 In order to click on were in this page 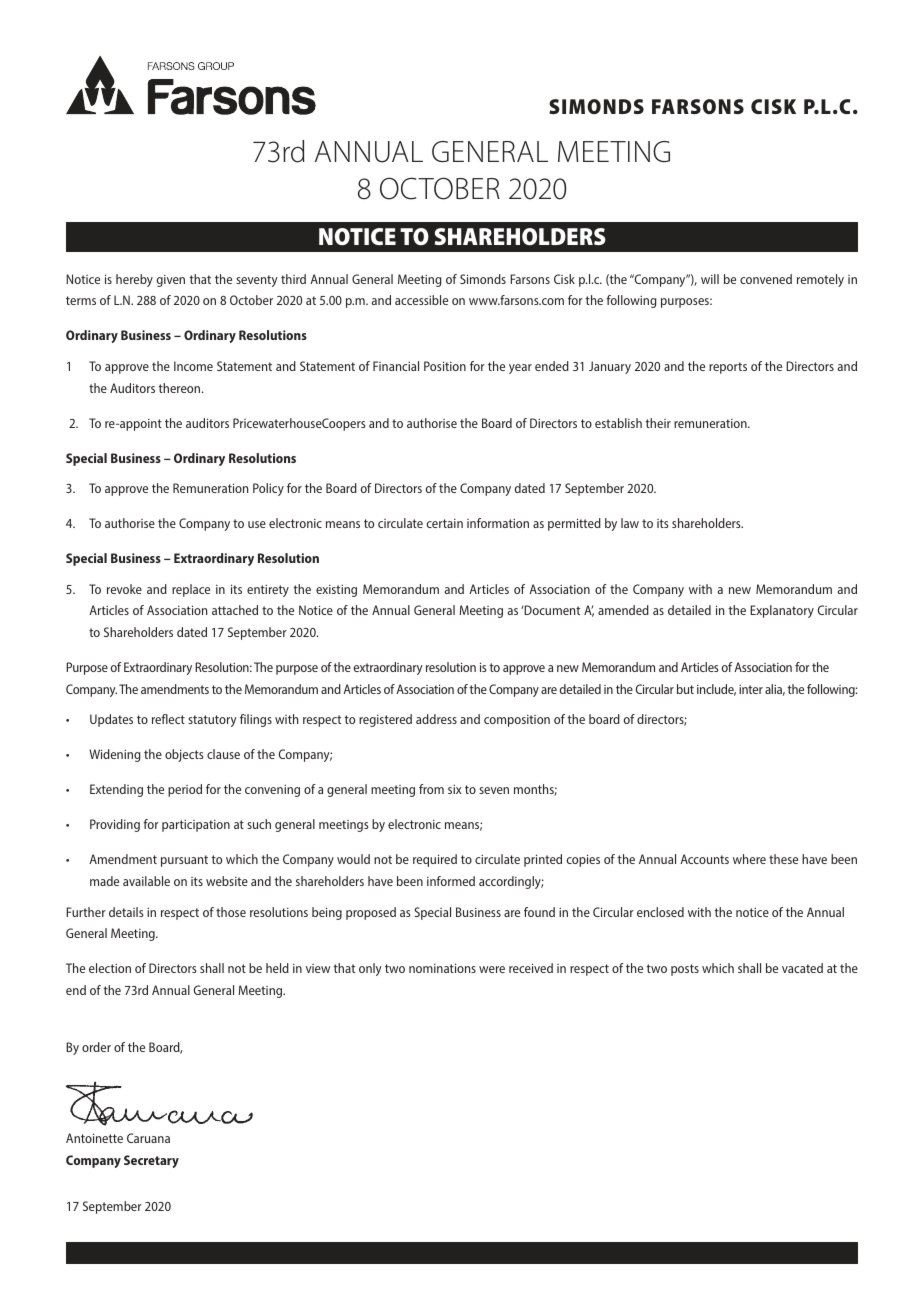, I will do `click(492, 969)`.
